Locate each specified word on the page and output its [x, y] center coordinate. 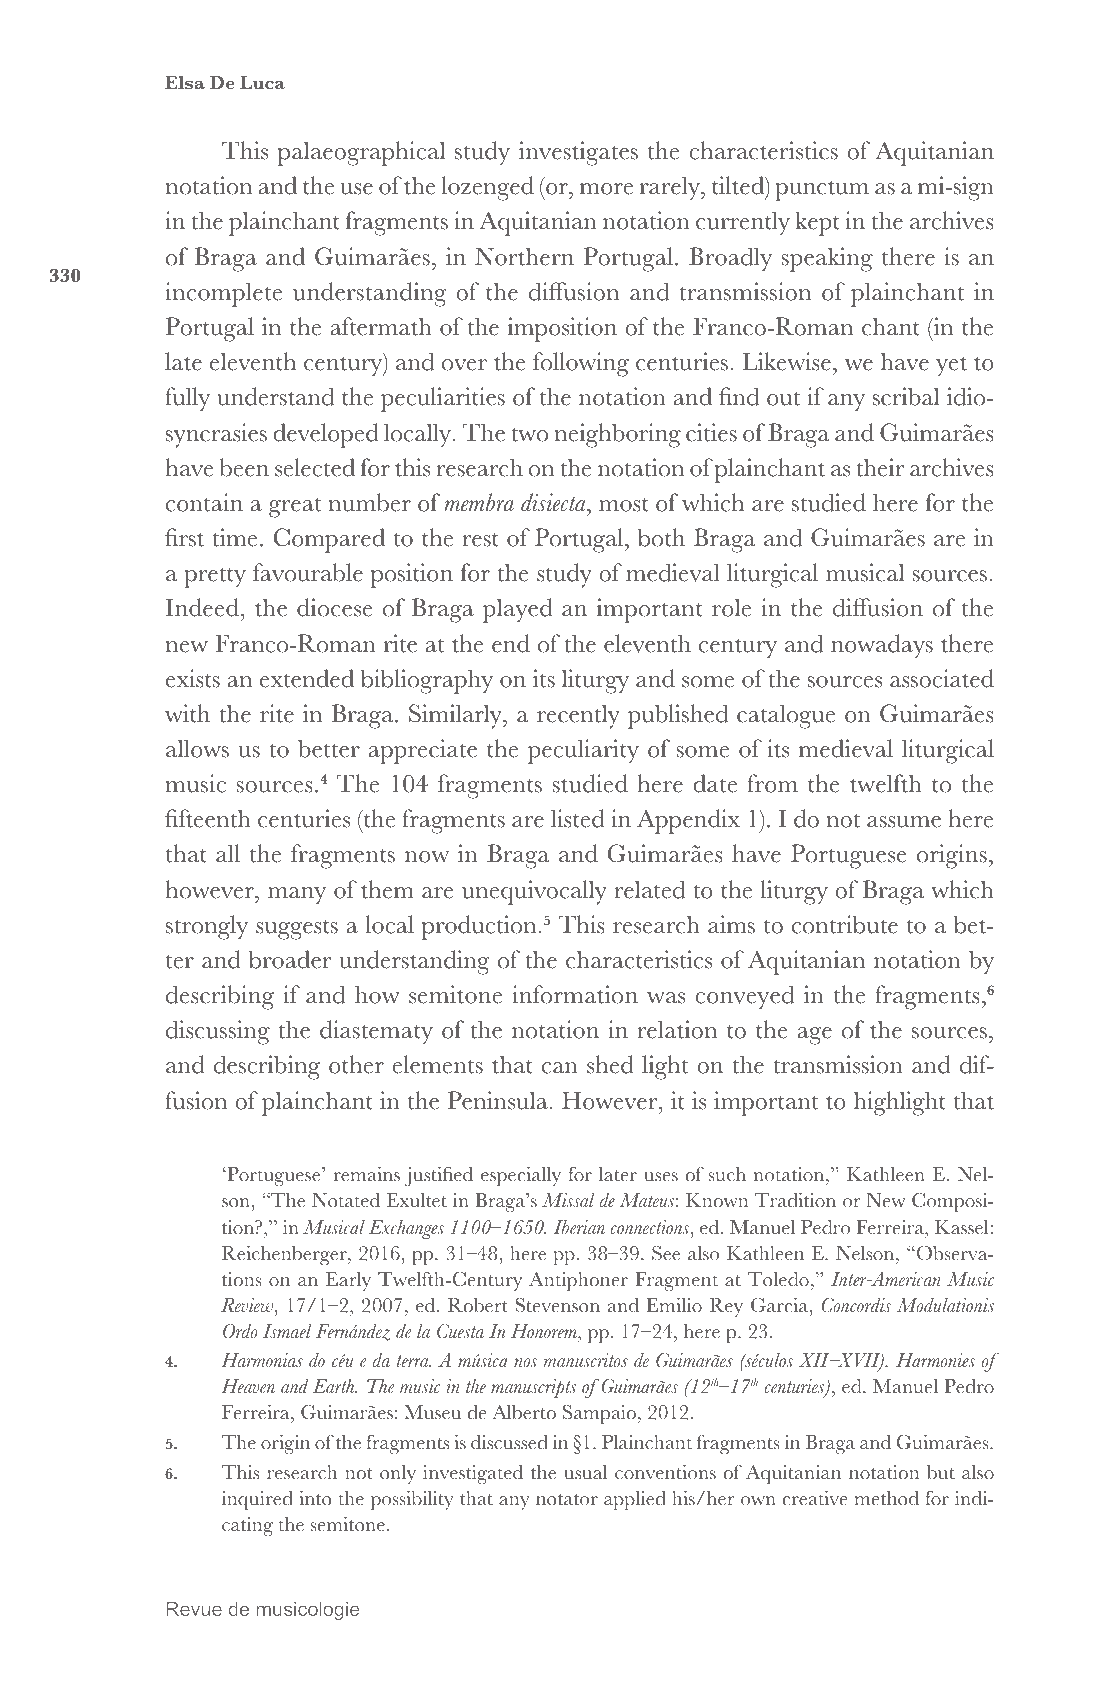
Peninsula [499, 1100]
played [518, 610]
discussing [218, 1032]
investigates [578, 153]
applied [635, 1500]
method [887, 1498]
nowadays [882, 646]
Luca [262, 83]
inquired [257, 1500]
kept [817, 223]
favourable [308, 572]
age [815, 1036]
